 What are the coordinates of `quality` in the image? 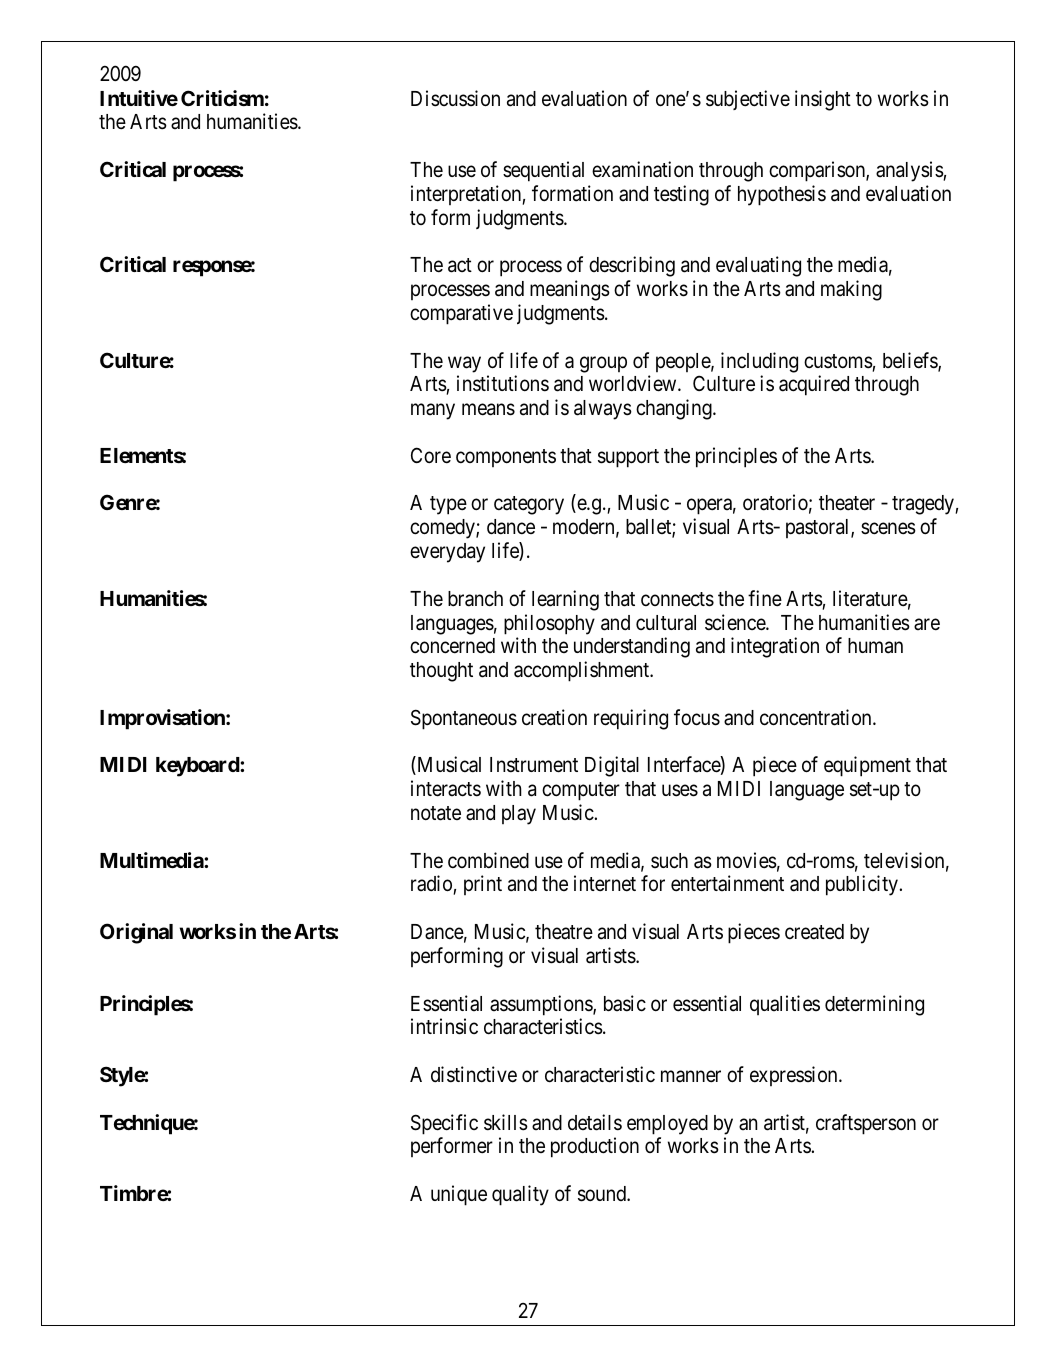 It's located at (520, 1195).
